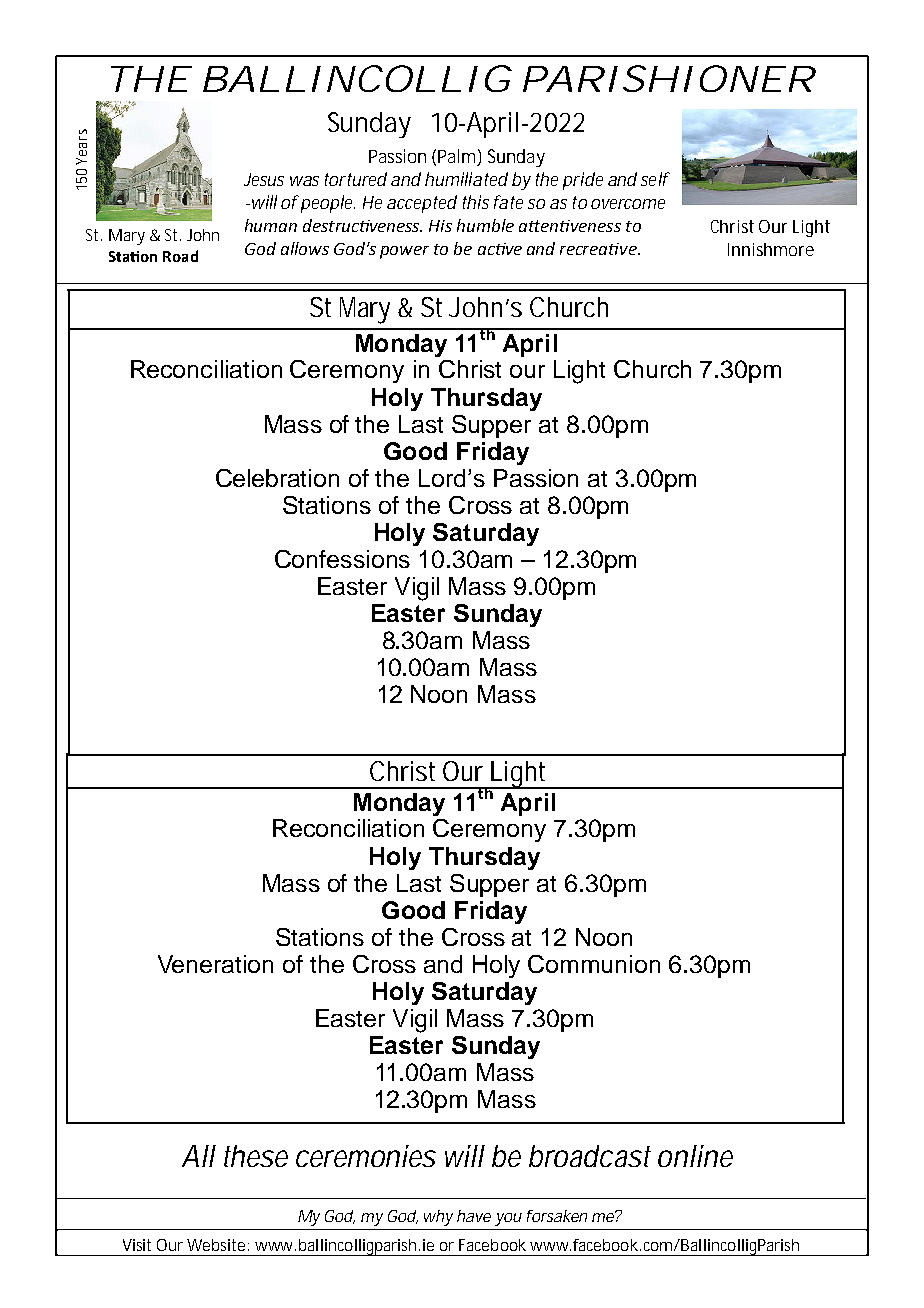  What do you see at coordinates (137, 1245) in the document?
I see `Visit` at bounding box center [137, 1245].
